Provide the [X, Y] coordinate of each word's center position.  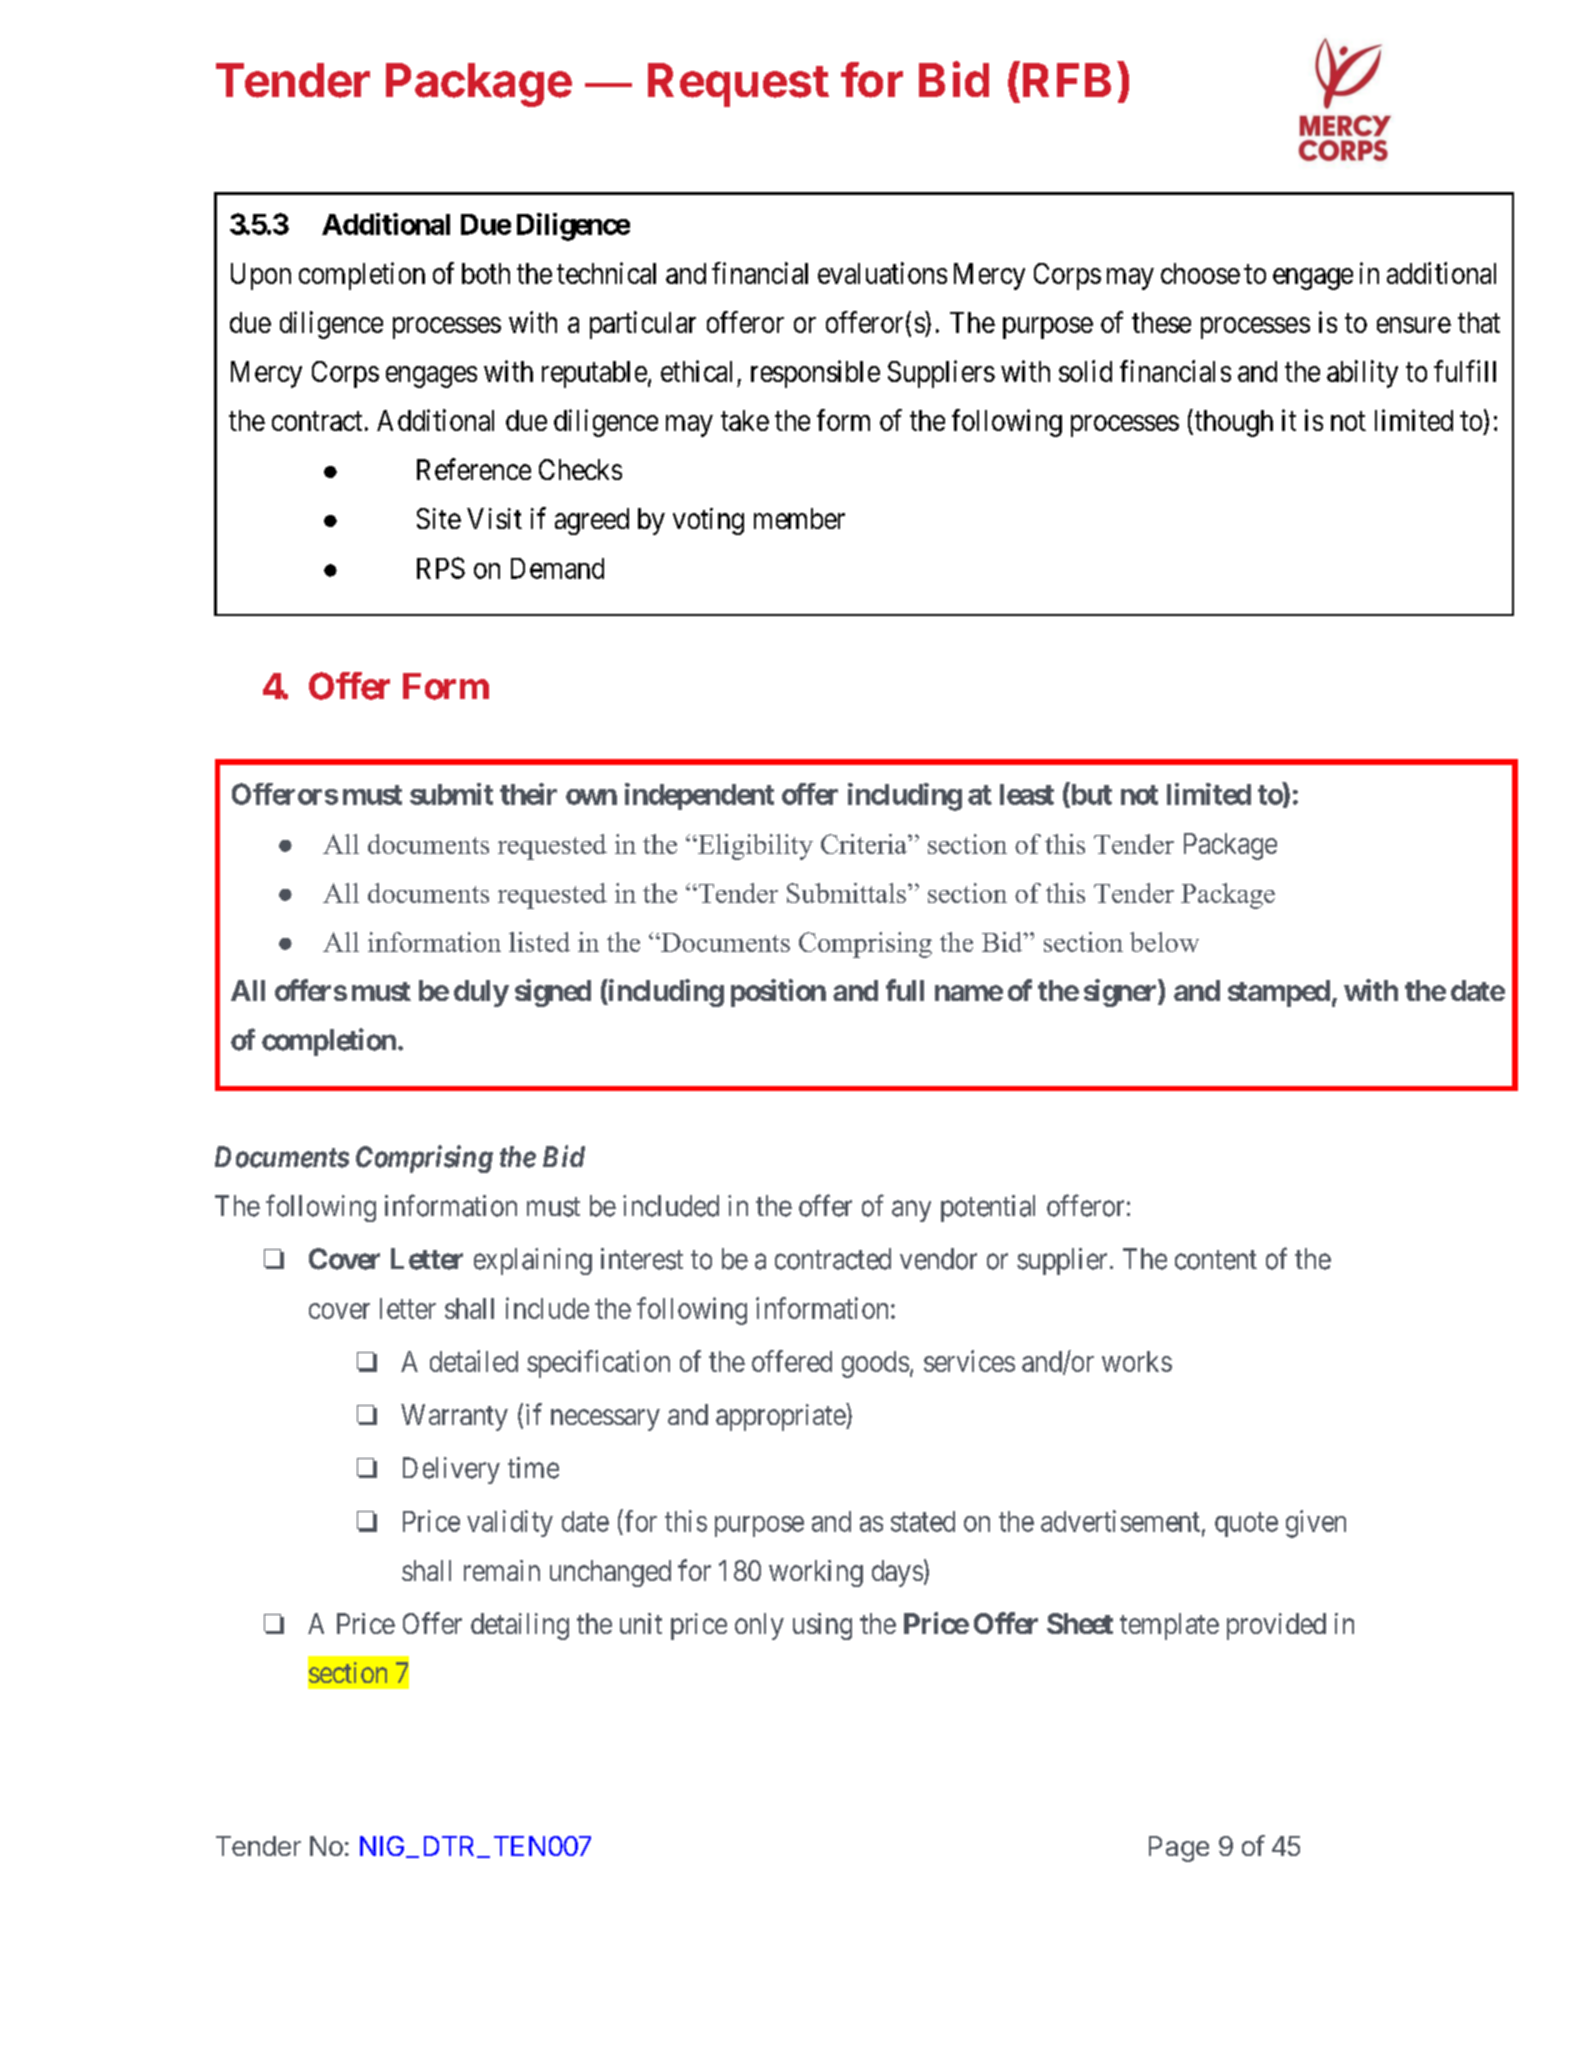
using [822, 1626]
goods [875, 1364]
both [486, 273]
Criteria [865, 844]
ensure [1414, 325]
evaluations [882, 273]
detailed [474, 1361]
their [528, 794]
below [1164, 942]
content [1216, 1260]
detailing [520, 1626]
